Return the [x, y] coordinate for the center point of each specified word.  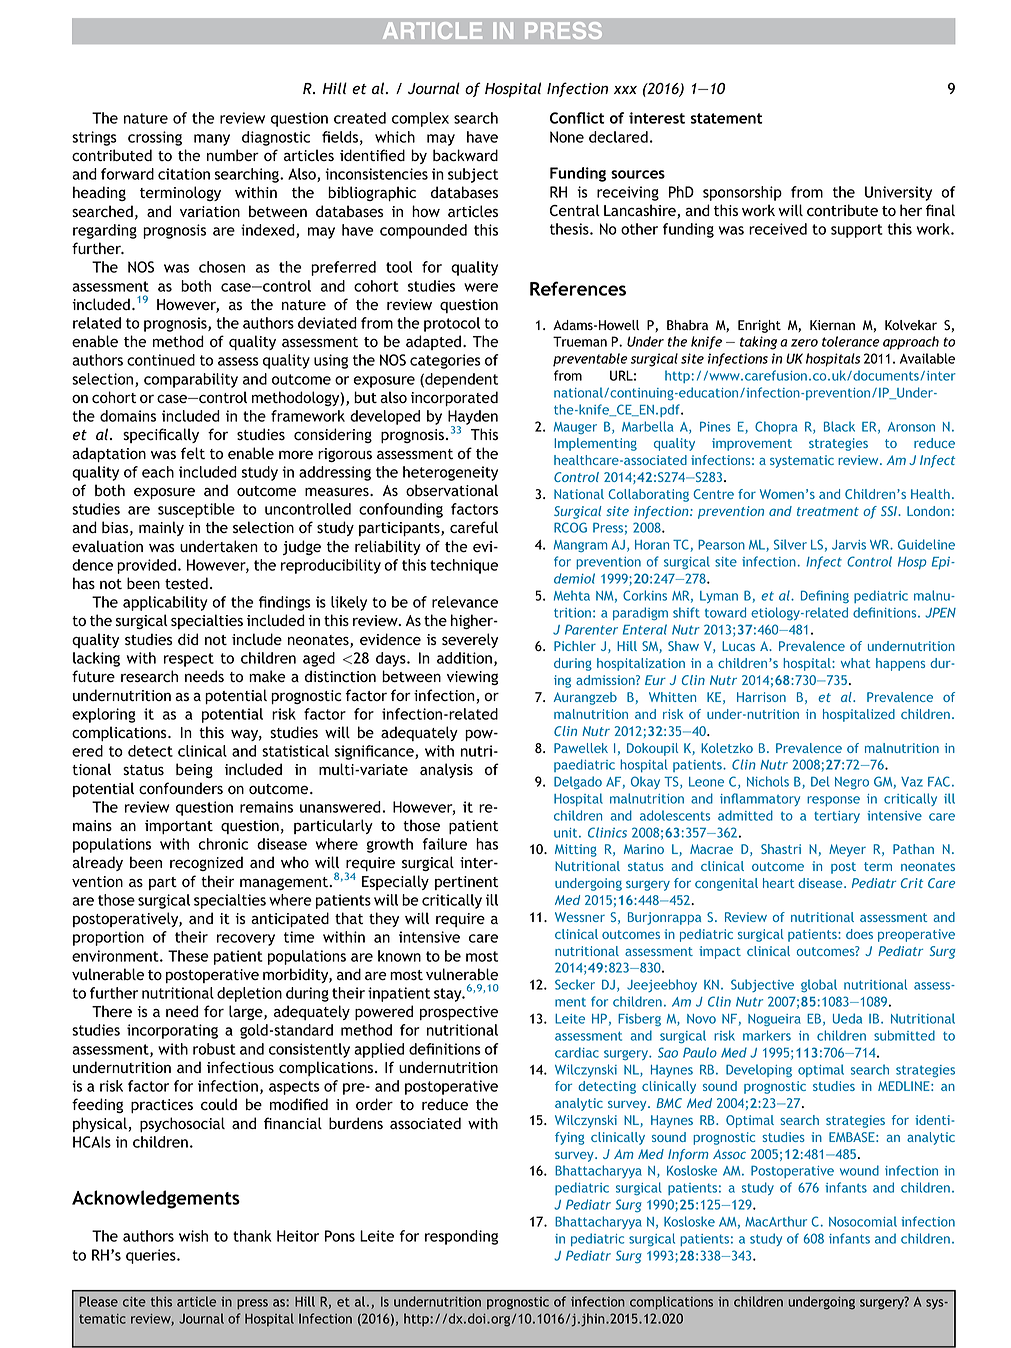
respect [189, 660]
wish [193, 1236]
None [567, 137]
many [212, 140]
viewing [472, 678]
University [898, 193]
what [855, 663]
